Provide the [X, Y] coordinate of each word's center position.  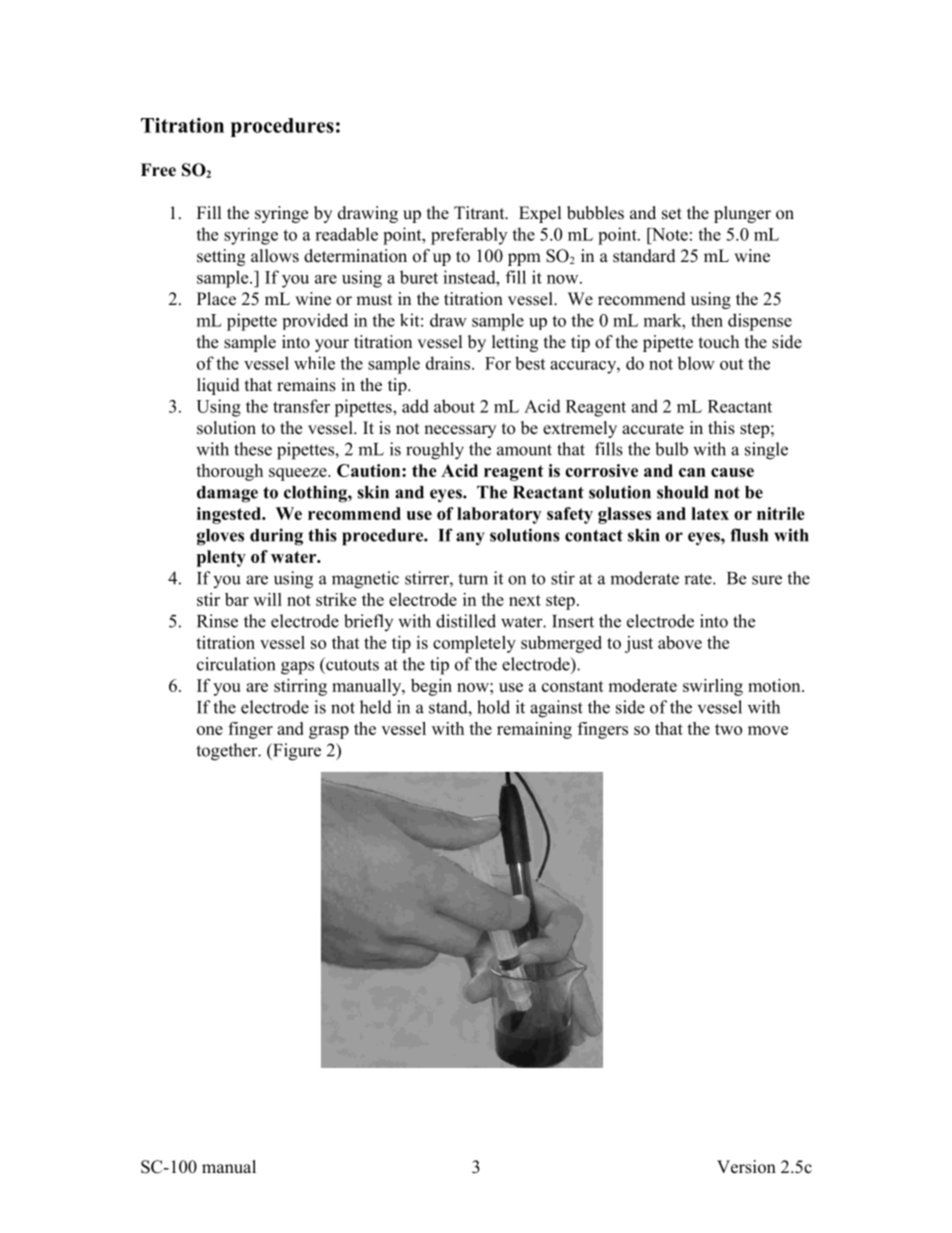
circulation [236, 664]
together [228, 752]
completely [474, 644]
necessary [460, 431]
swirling [713, 687]
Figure [296, 752]
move [768, 730]
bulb [671, 449]
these [253, 449]
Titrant [480, 212]
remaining [534, 730]
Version [746, 1167]
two [728, 729]
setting [221, 257]
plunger [742, 214]
